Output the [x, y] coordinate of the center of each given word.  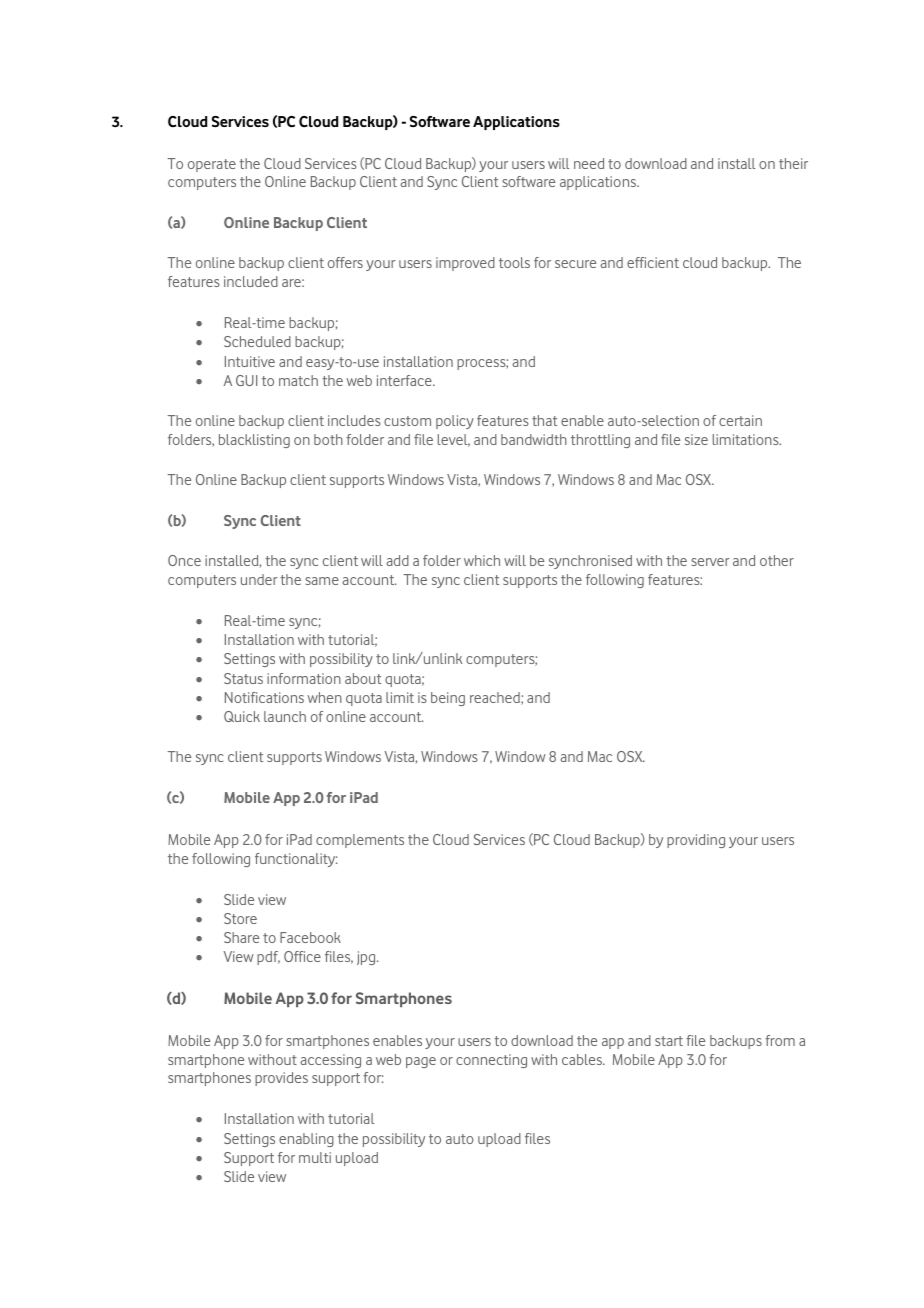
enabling [306, 1140]
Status [243, 678]
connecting [491, 1061]
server [710, 562]
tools [514, 262]
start [669, 1041]
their [793, 163]
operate [212, 165]
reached [496, 698]
